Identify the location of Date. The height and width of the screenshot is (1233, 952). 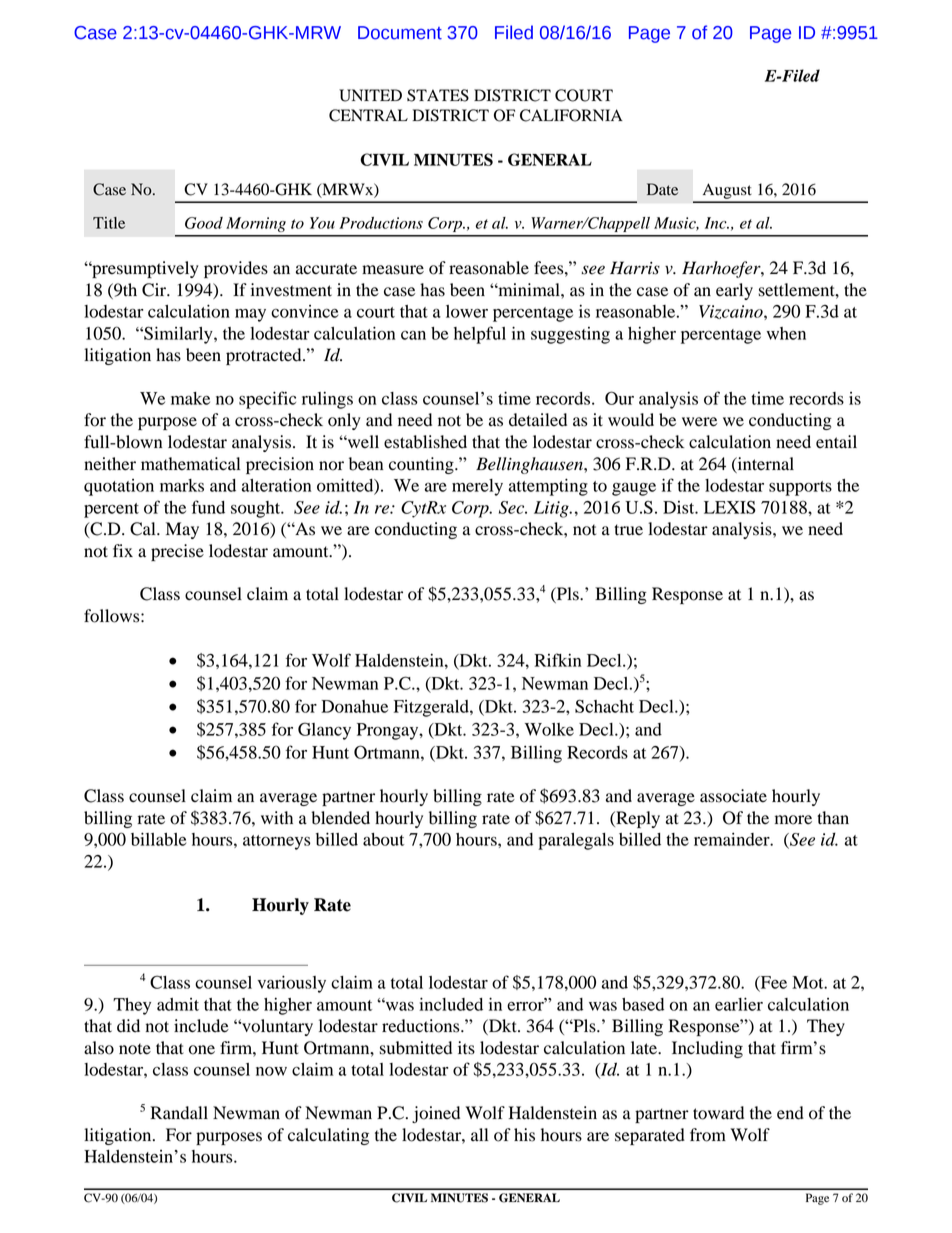
(662, 189).
